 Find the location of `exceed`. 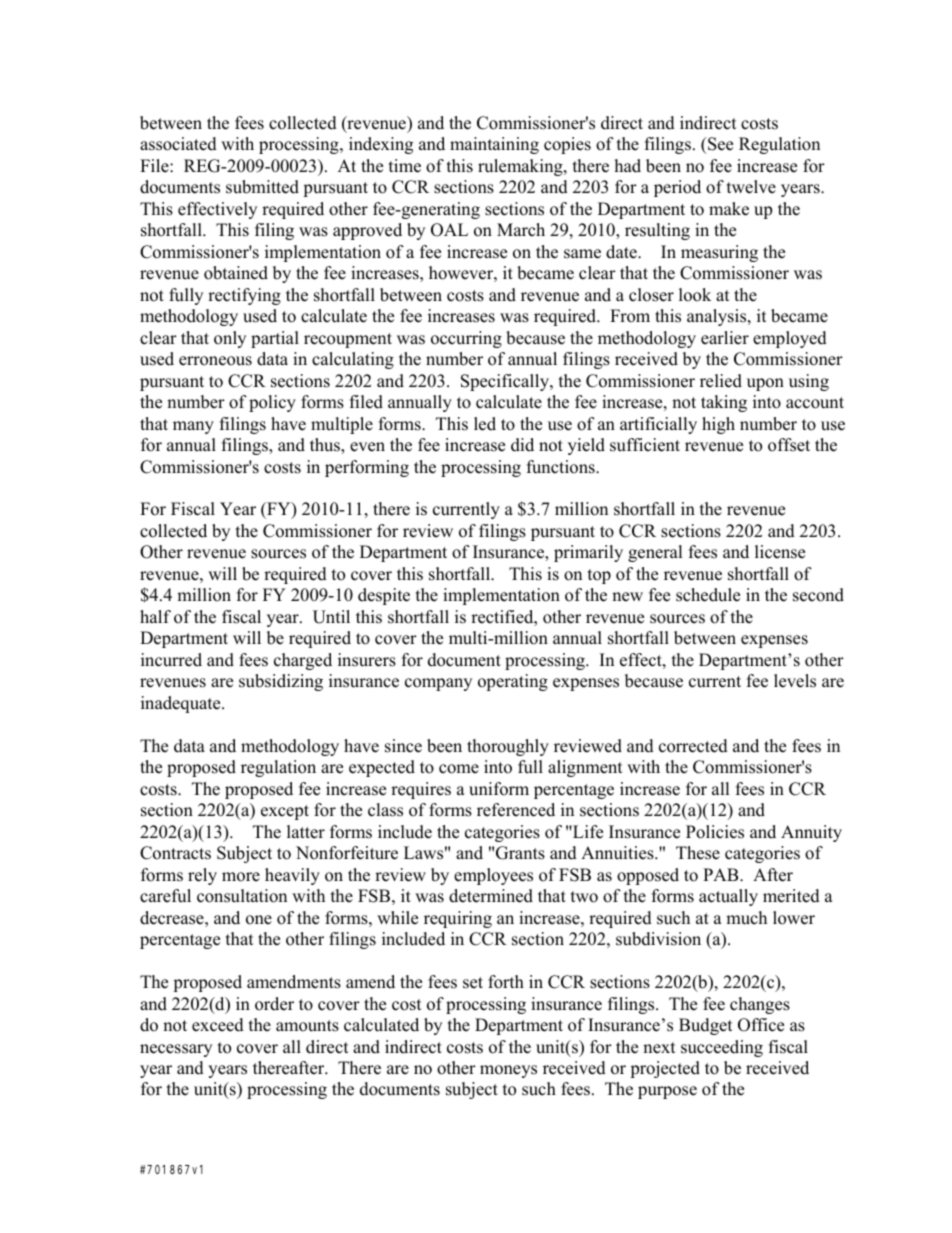

exceed is located at coordinates (218, 1025).
